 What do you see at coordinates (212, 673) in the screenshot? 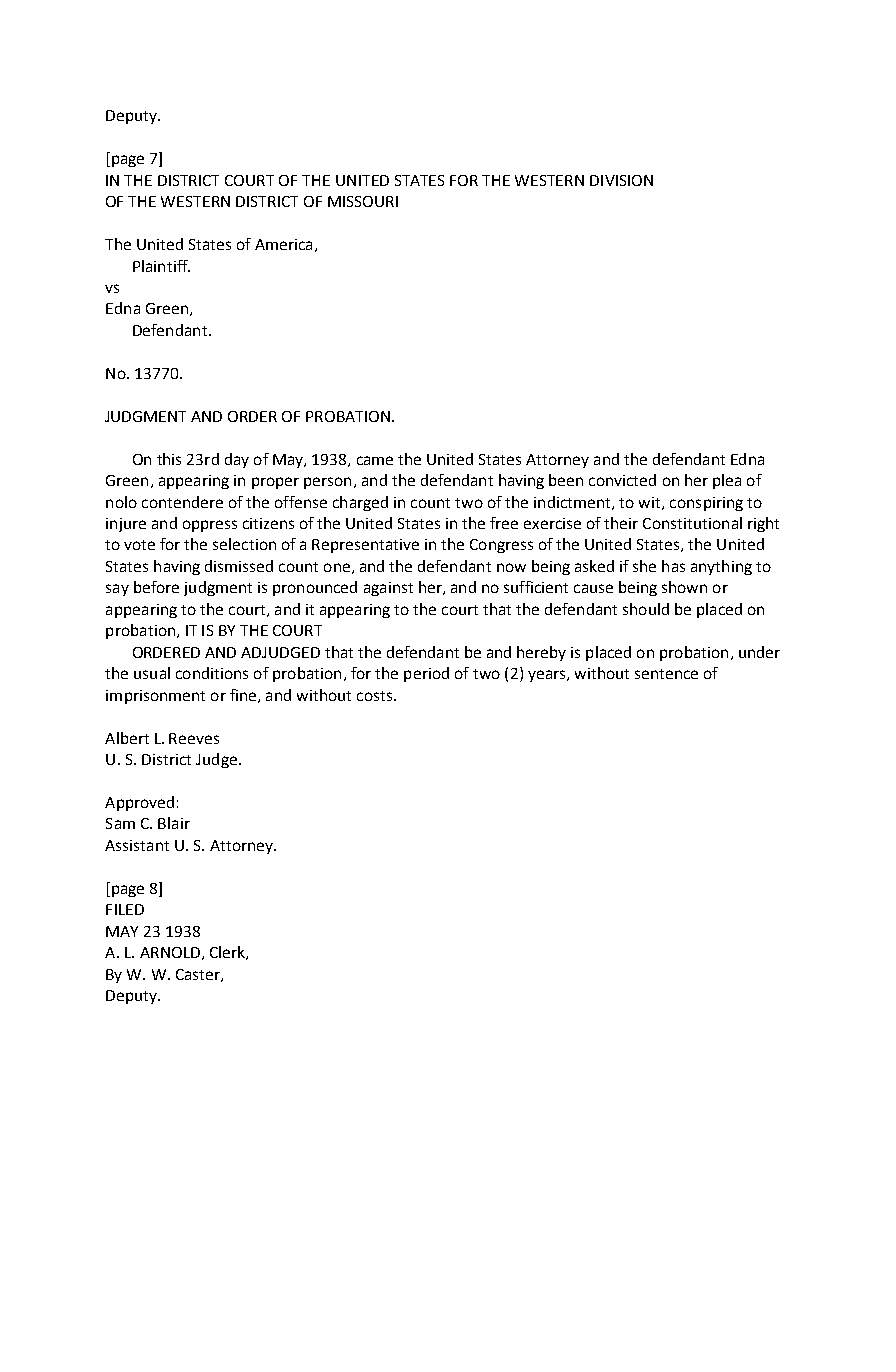
I see `conditions` at bounding box center [212, 673].
